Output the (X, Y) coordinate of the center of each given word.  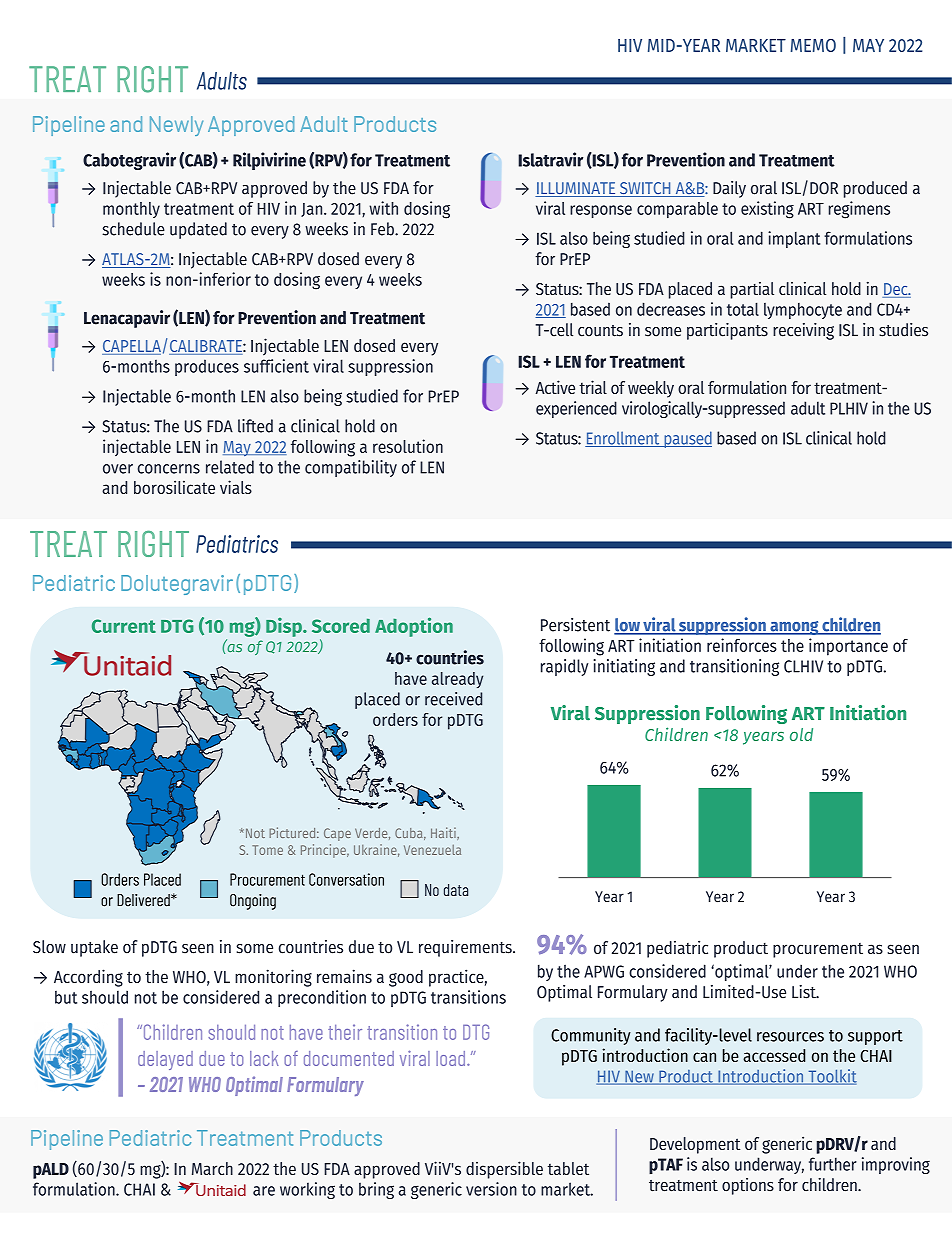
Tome (267, 850)
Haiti (444, 833)
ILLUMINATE (576, 189)
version (491, 1189)
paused (687, 439)
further (833, 1164)
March (212, 1168)
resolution (408, 446)
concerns (169, 469)
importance (848, 647)
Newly (176, 126)
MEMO (813, 45)
